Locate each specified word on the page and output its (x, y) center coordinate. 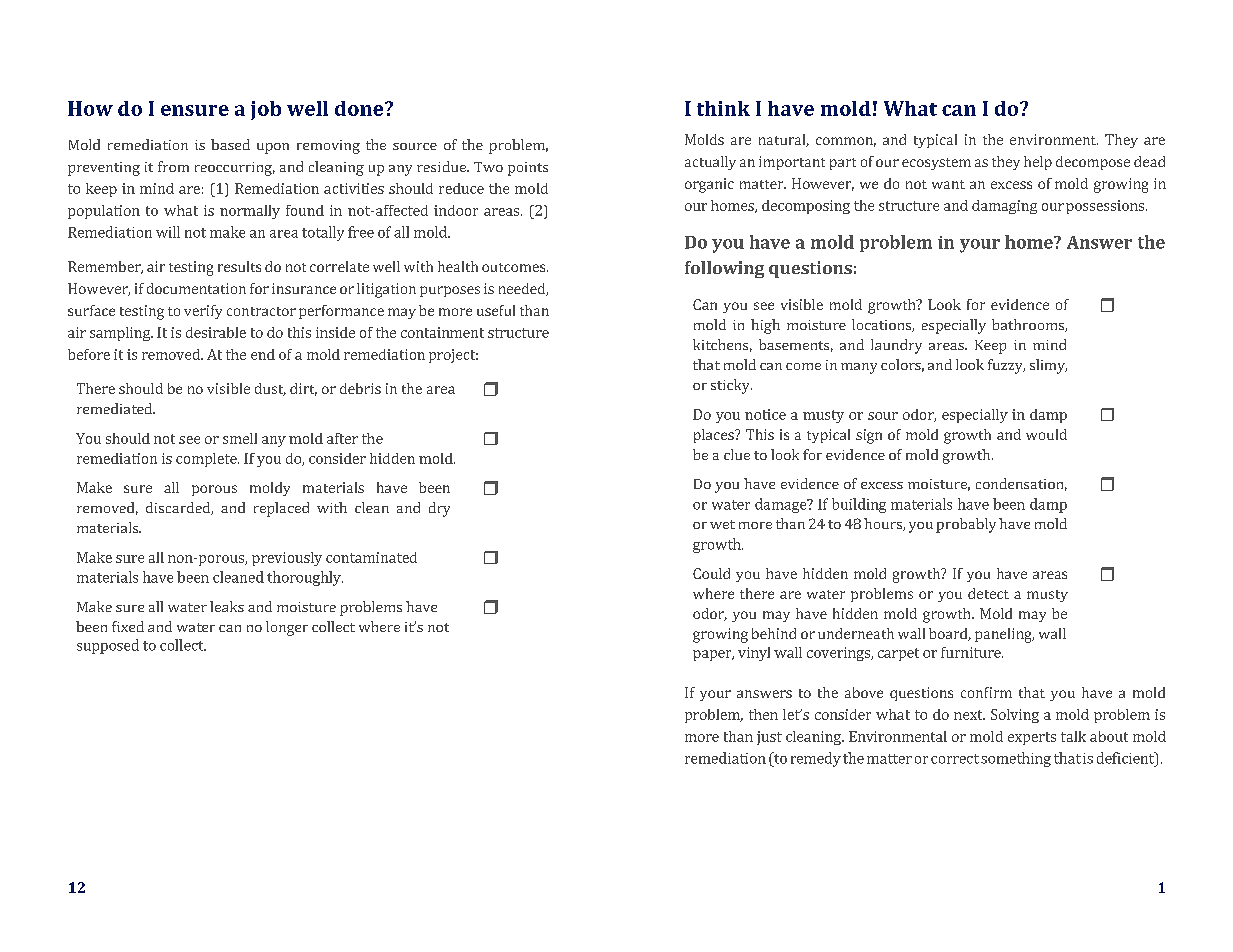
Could (711, 573)
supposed (108, 646)
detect (988, 593)
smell (240, 438)
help (1038, 163)
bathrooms (1029, 325)
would (1046, 434)
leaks (227, 606)
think (723, 108)
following (724, 269)
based (230, 144)
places (715, 436)
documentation (196, 288)
